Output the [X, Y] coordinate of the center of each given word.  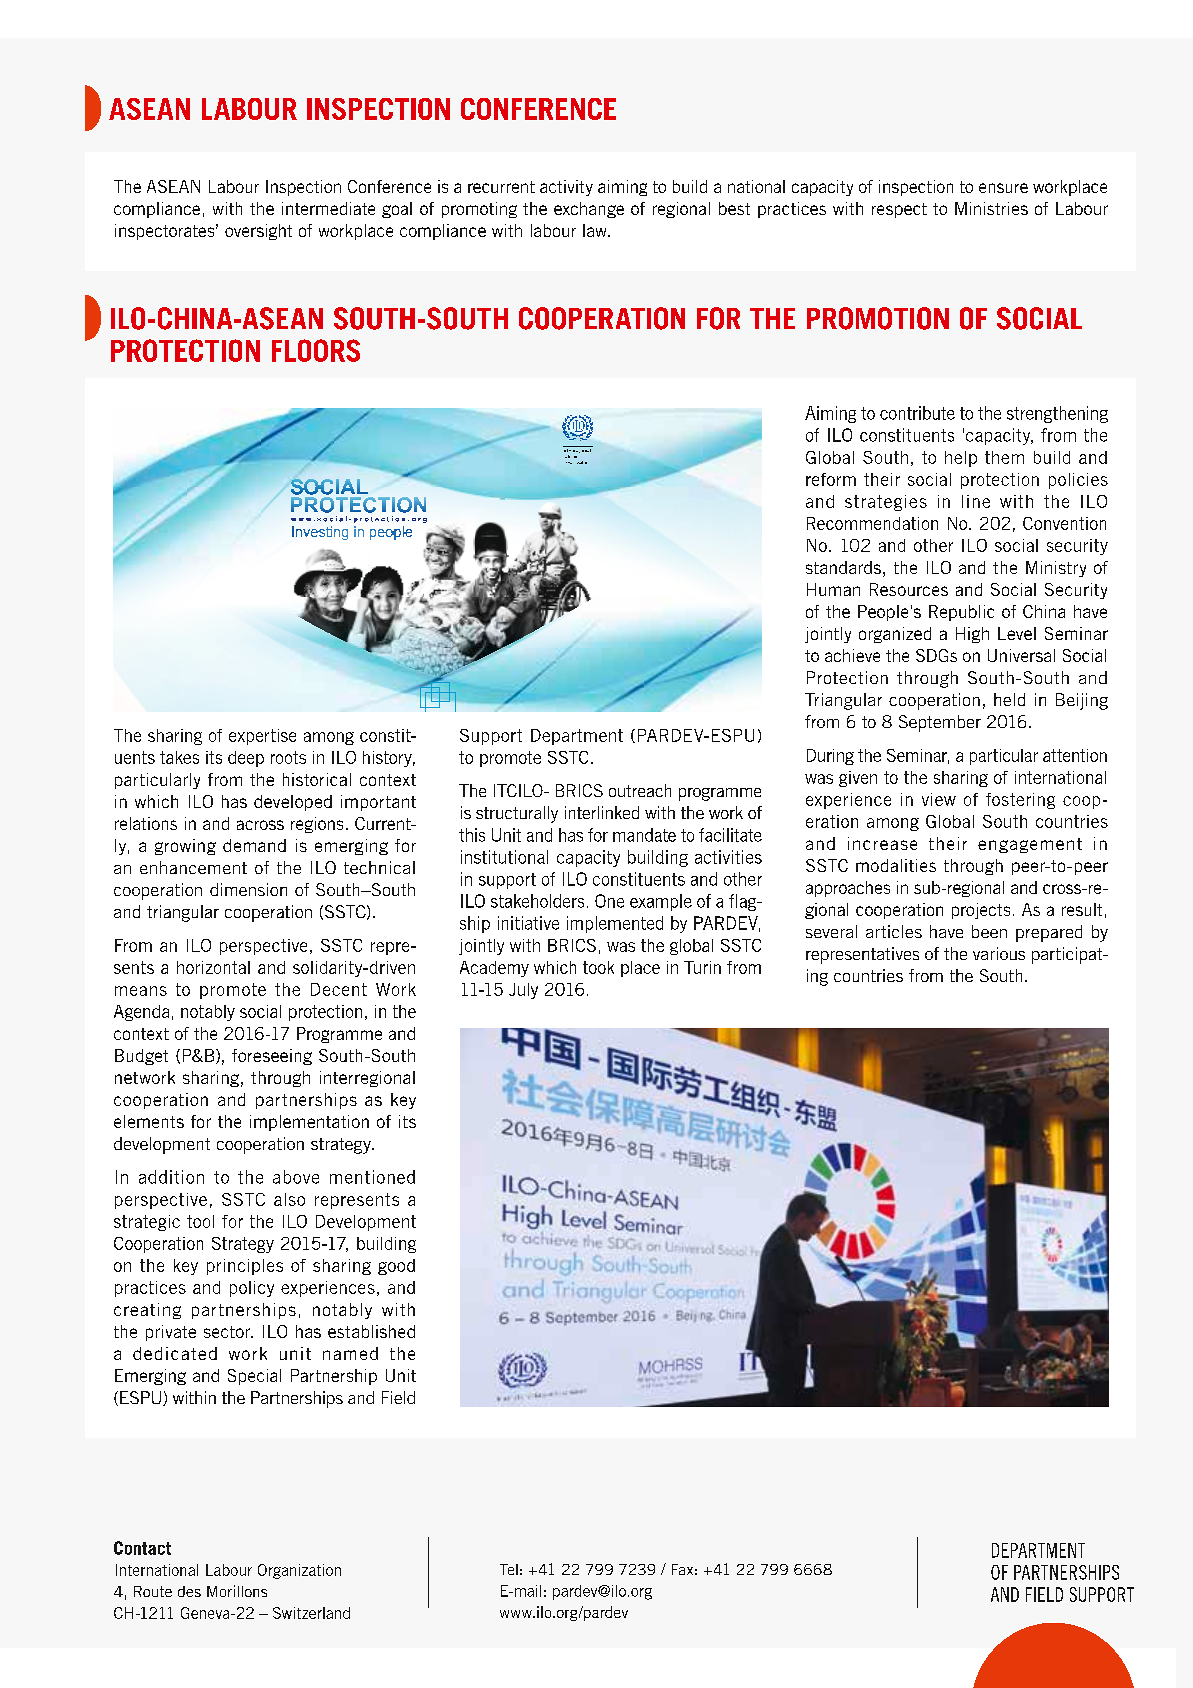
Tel [509, 1569]
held [1009, 699]
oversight [258, 232]
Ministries [991, 208]
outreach [640, 790]
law [596, 230]
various [999, 953]
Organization [299, 1571]
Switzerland [311, 1613]
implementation [309, 1123]
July [523, 991]
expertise [262, 737]
